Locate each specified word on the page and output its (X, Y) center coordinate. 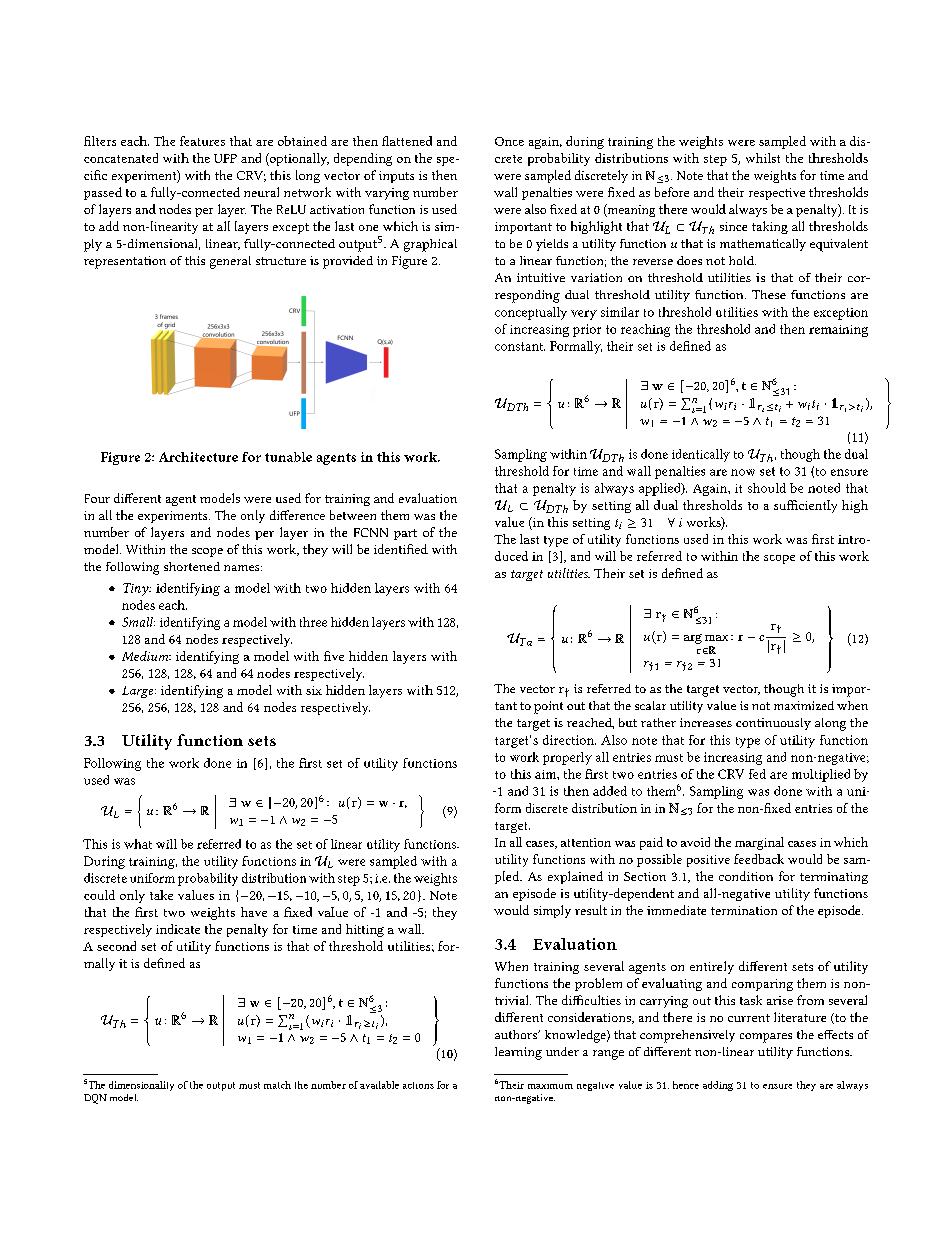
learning (518, 1053)
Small (138, 622)
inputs (396, 177)
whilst (763, 158)
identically (701, 455)
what (138, 844)
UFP (225, 158)
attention (586, 842)
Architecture (198, 457)
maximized (804, 705)
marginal (759, 843)
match (277, 1085)
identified (401, 549)
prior (587, 330)
